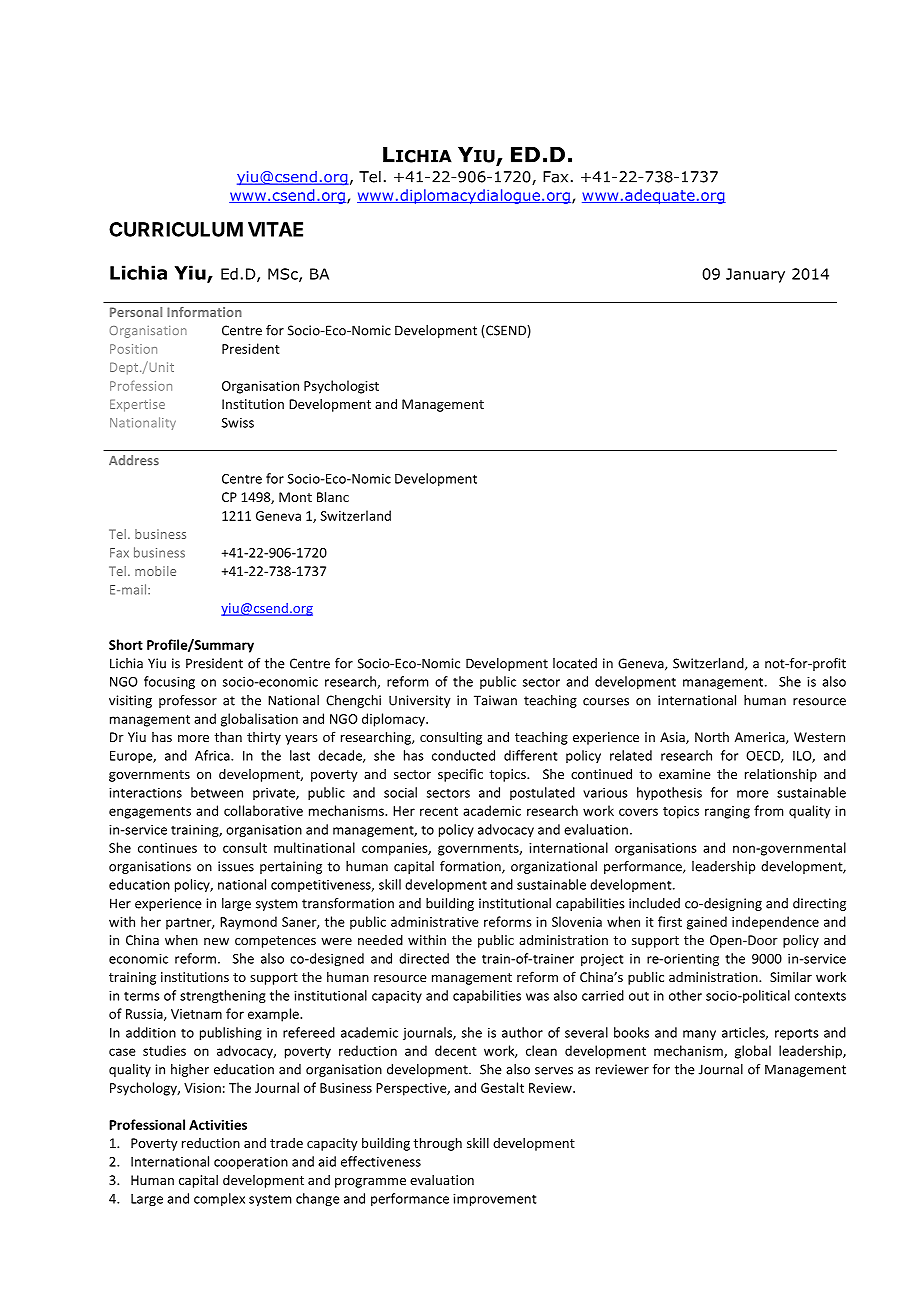 The image size is (924, 1308). Describe the element at coordinates (755, 275) in the page. I see `January` at that location.
